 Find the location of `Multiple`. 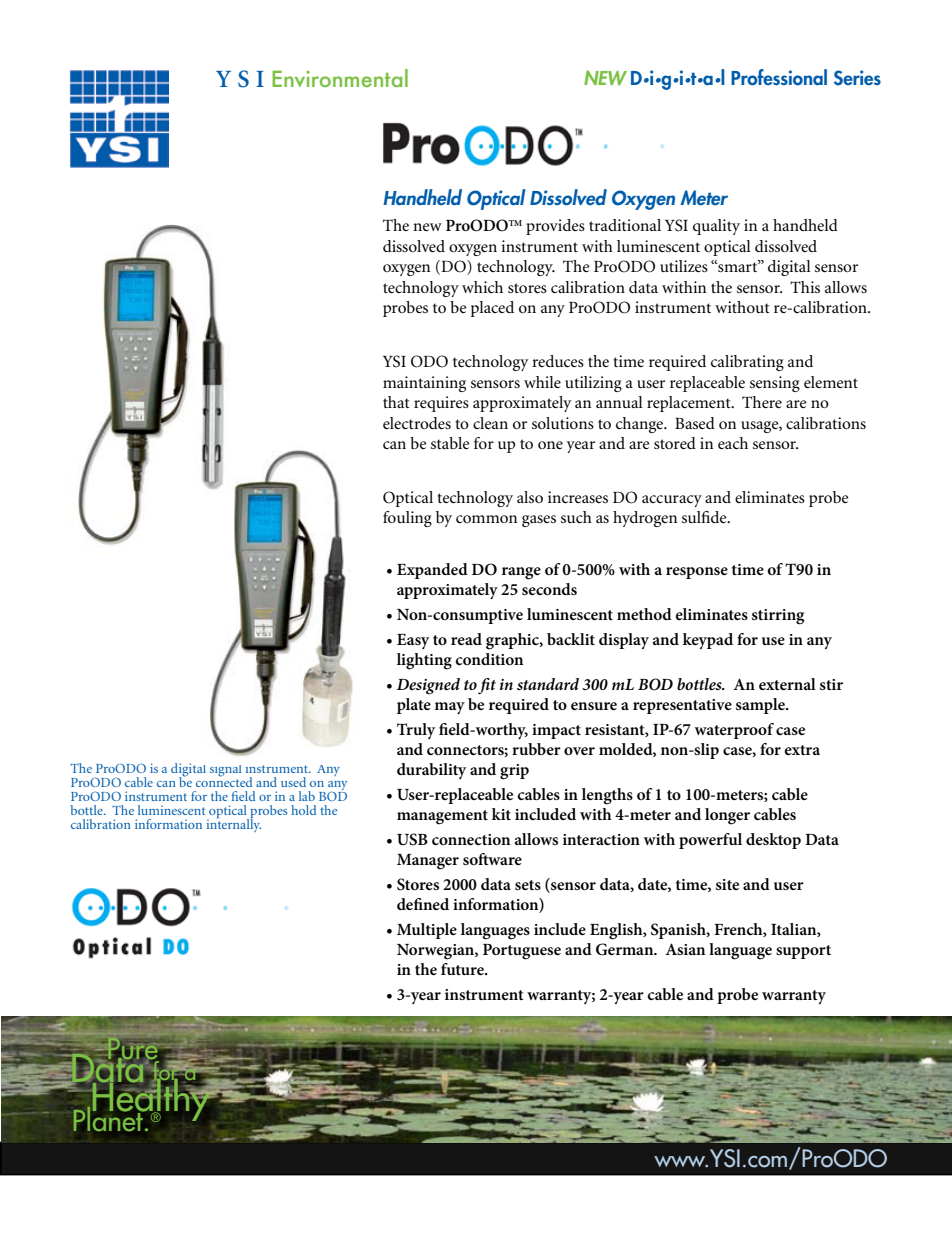

Multiple is located at coordinates (427, 931).
